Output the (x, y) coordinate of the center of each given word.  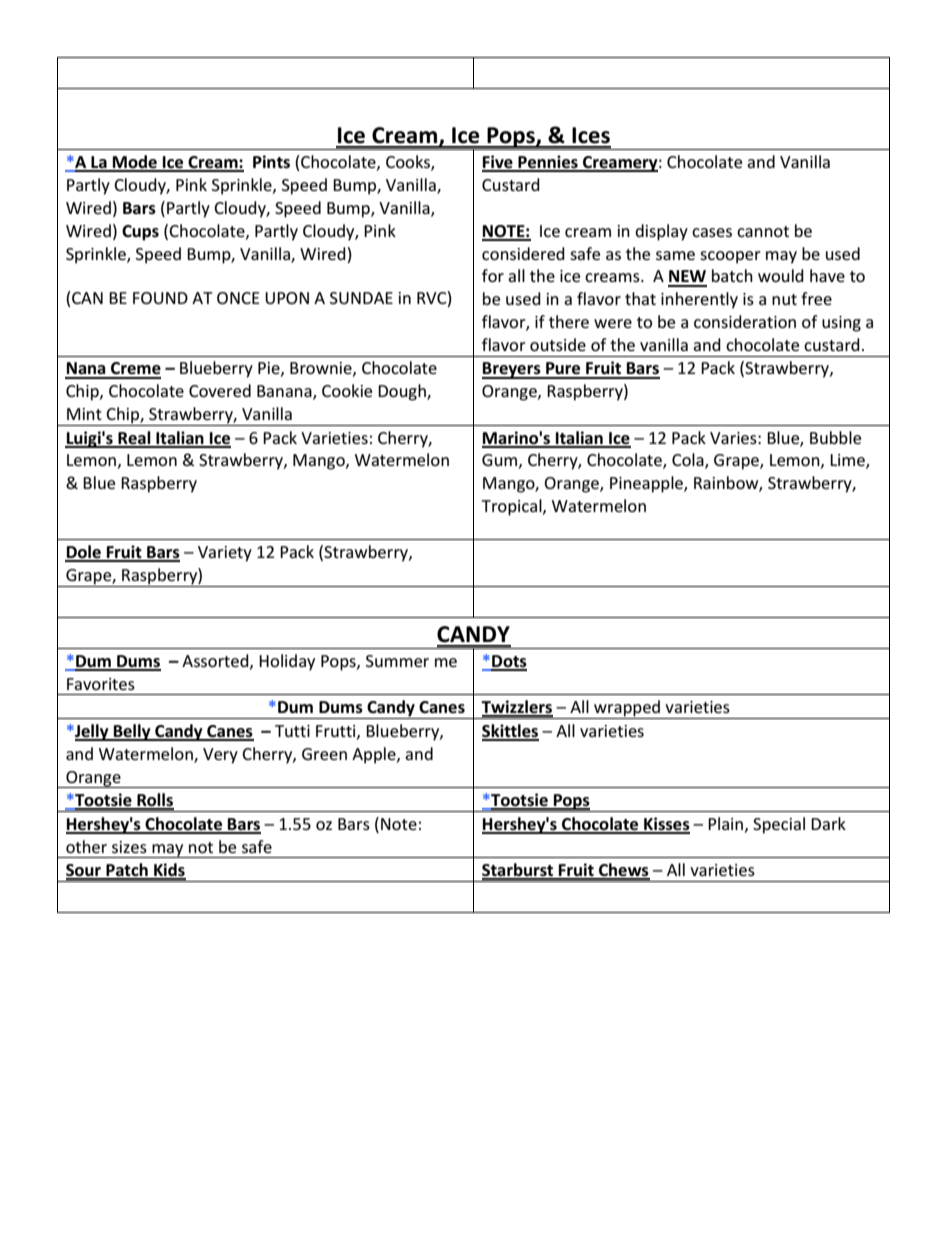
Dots (508, 662)
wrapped (627, 709)
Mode (135, 163)
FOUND (160, 298)
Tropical (512, 507)
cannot (763, 231)
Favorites (101, 684)
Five (498, 163)
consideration (745, 321)
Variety (225, 554)
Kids (169, 871)
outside (558, 344)
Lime (848, 461)
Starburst (519, 871)
